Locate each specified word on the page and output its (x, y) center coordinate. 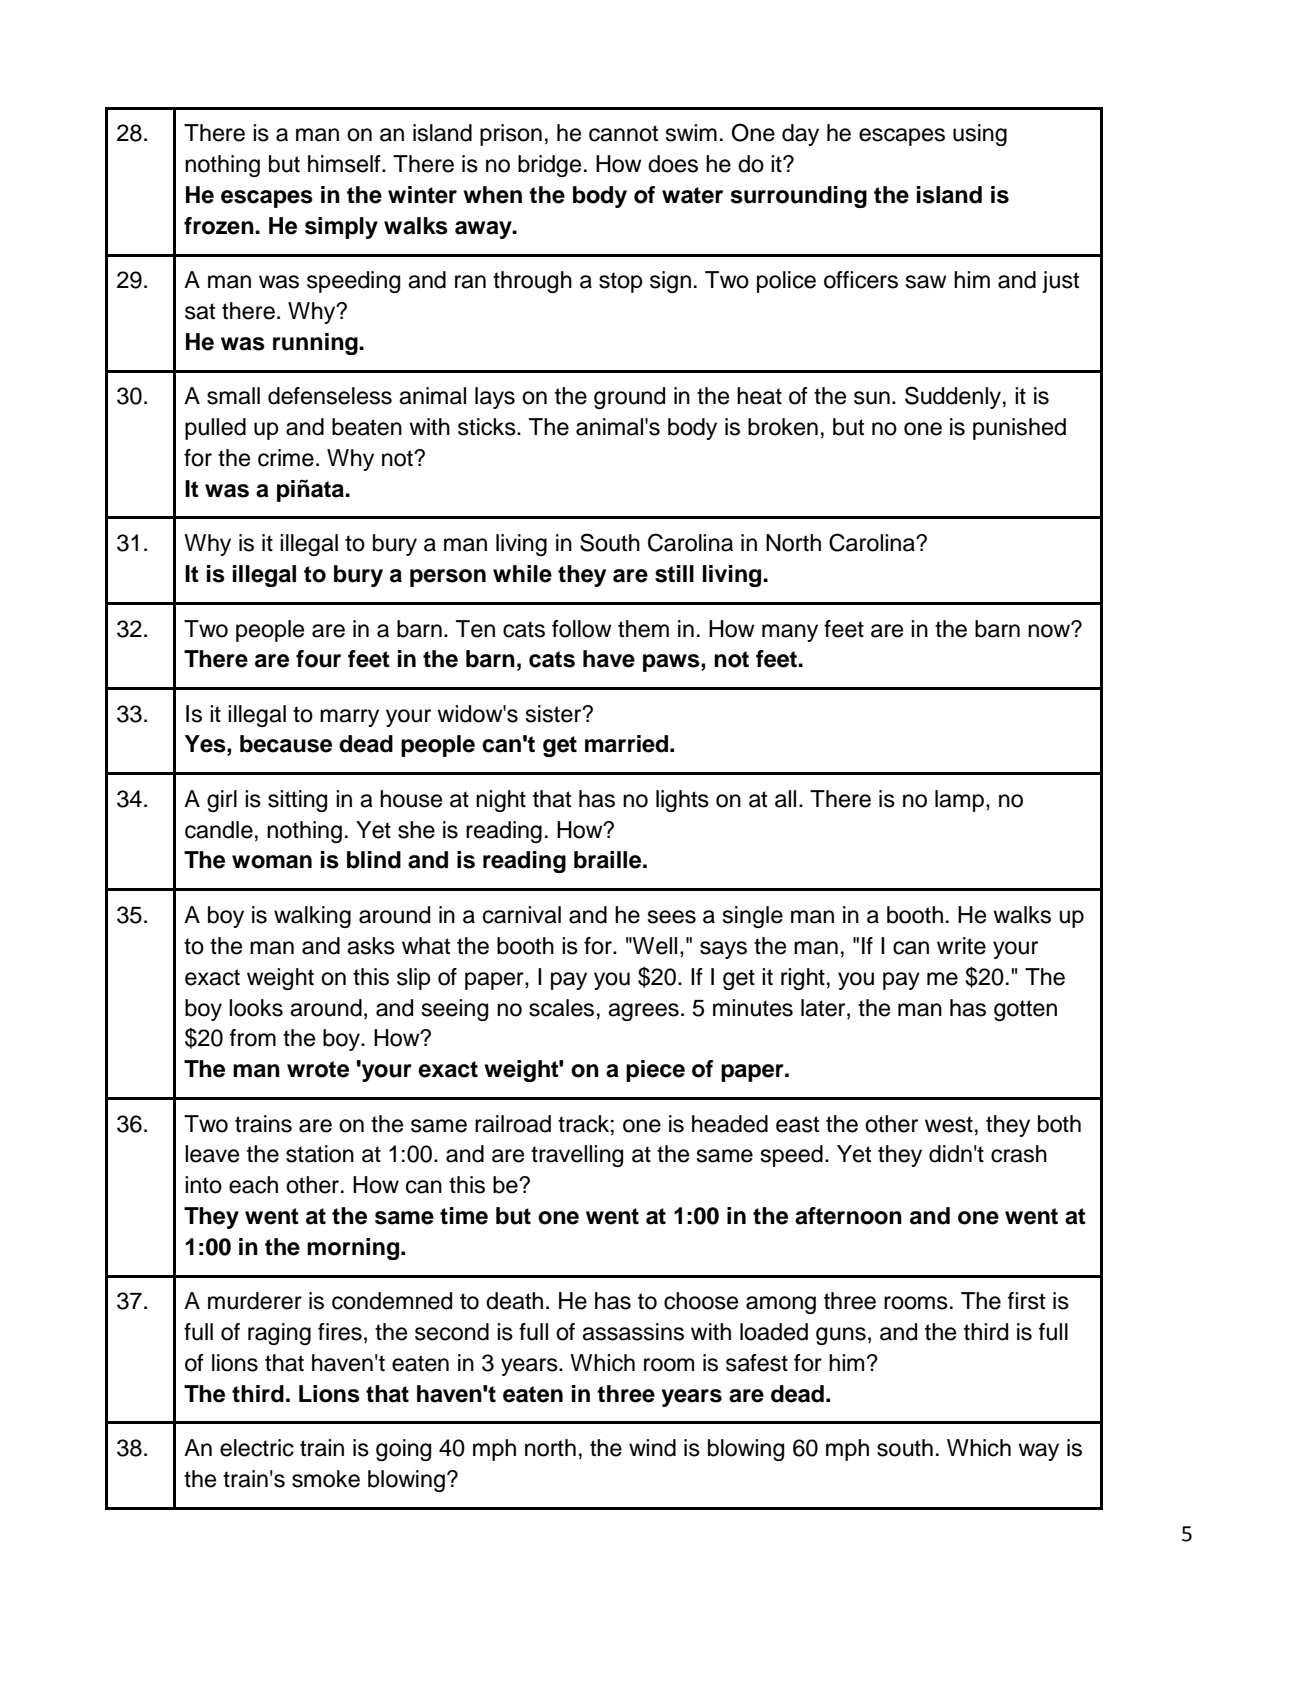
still (674, 574)
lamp (959, 801)
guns (841, 1336)
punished (1019, 429)
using (980, 135)
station (320, 1154)
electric (257, 1448)
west (949, 1124)
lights (682, 801)
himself (345, 164)
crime (286, 458)
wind (652, 1448)
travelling (577, 1156)
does (673, 164)
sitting (297, 801)
